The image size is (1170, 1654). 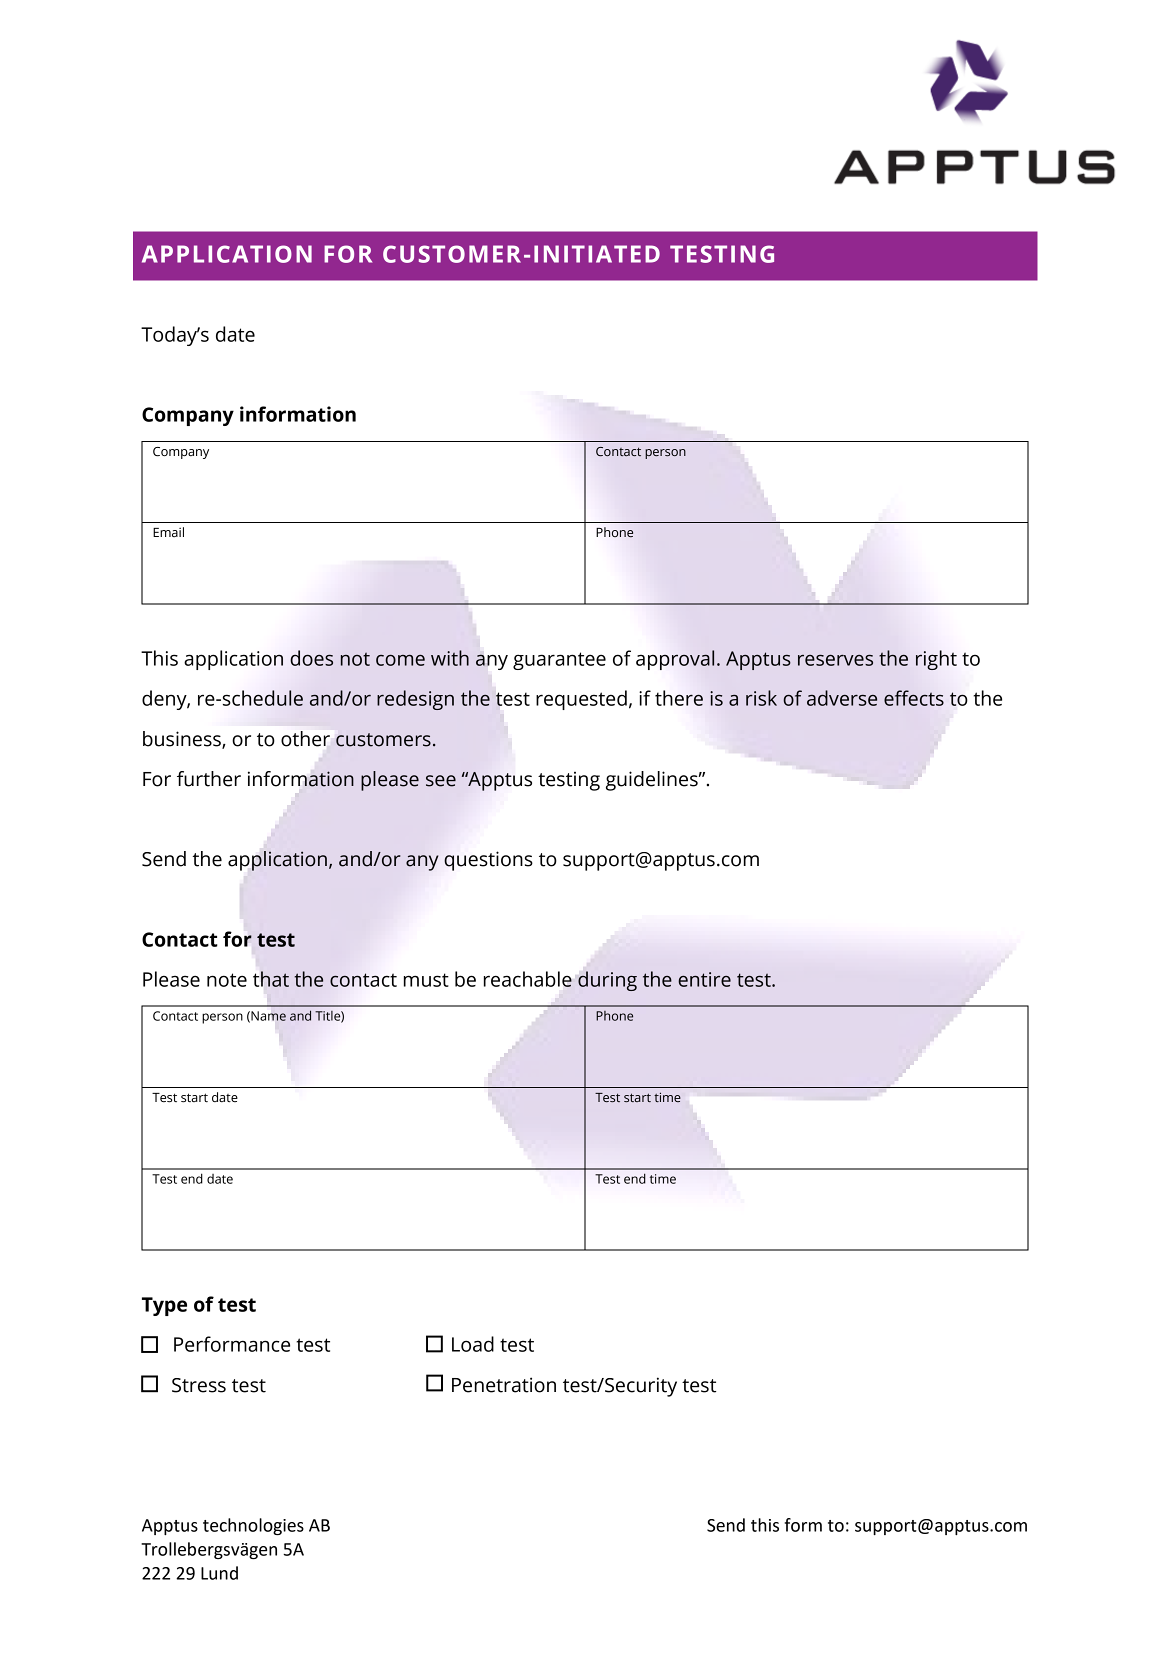 What do you see at coordinates (704, 979) in the screenshot?
I see `entire` at bounding box center [704, 979].
